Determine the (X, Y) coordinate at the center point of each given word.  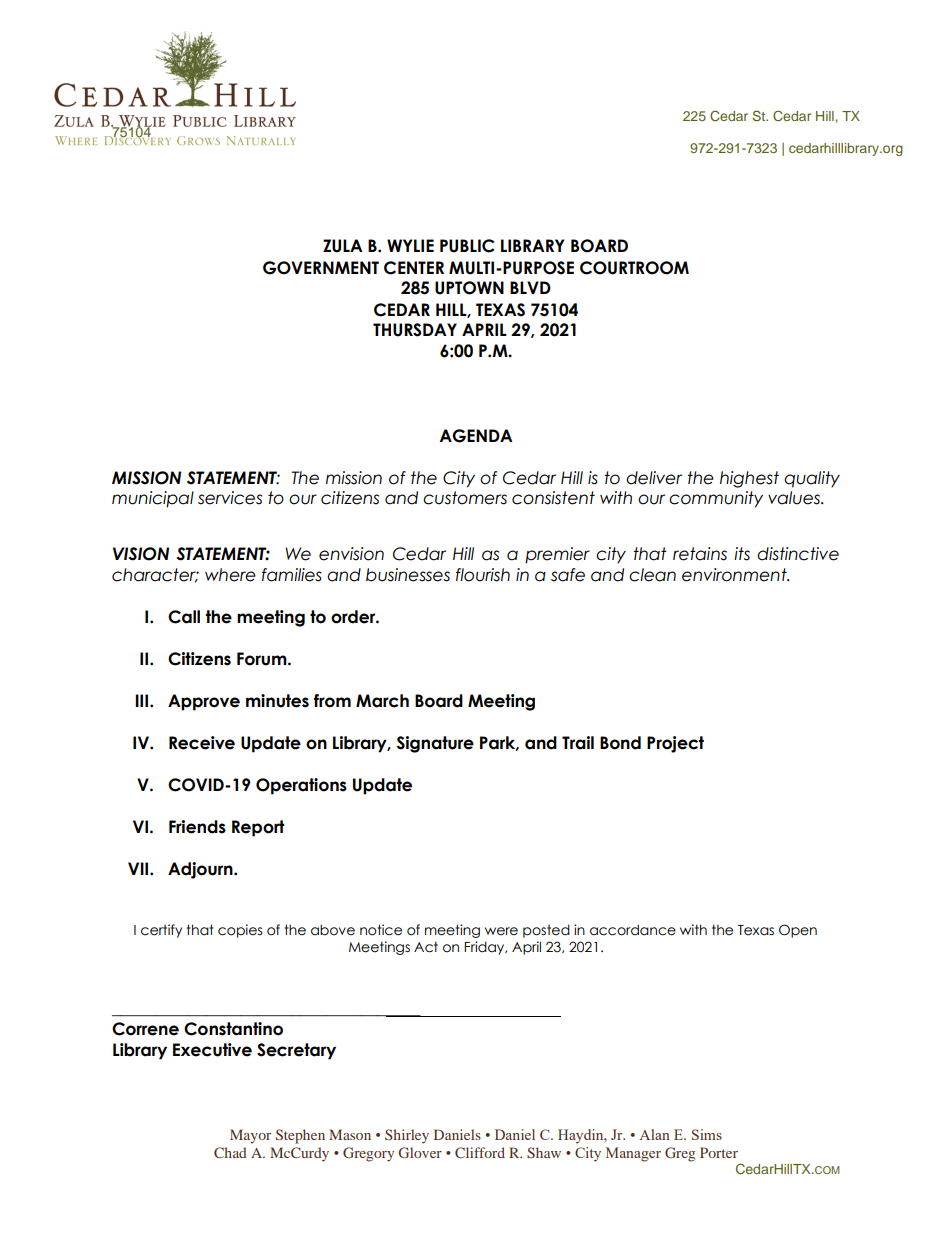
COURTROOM (634, 268)
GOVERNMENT (321, 268)
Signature (435, 744)
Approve (204, 702)
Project (675, 744)
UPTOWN (469, 288)
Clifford (480, 1152)
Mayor (250, 1136)
